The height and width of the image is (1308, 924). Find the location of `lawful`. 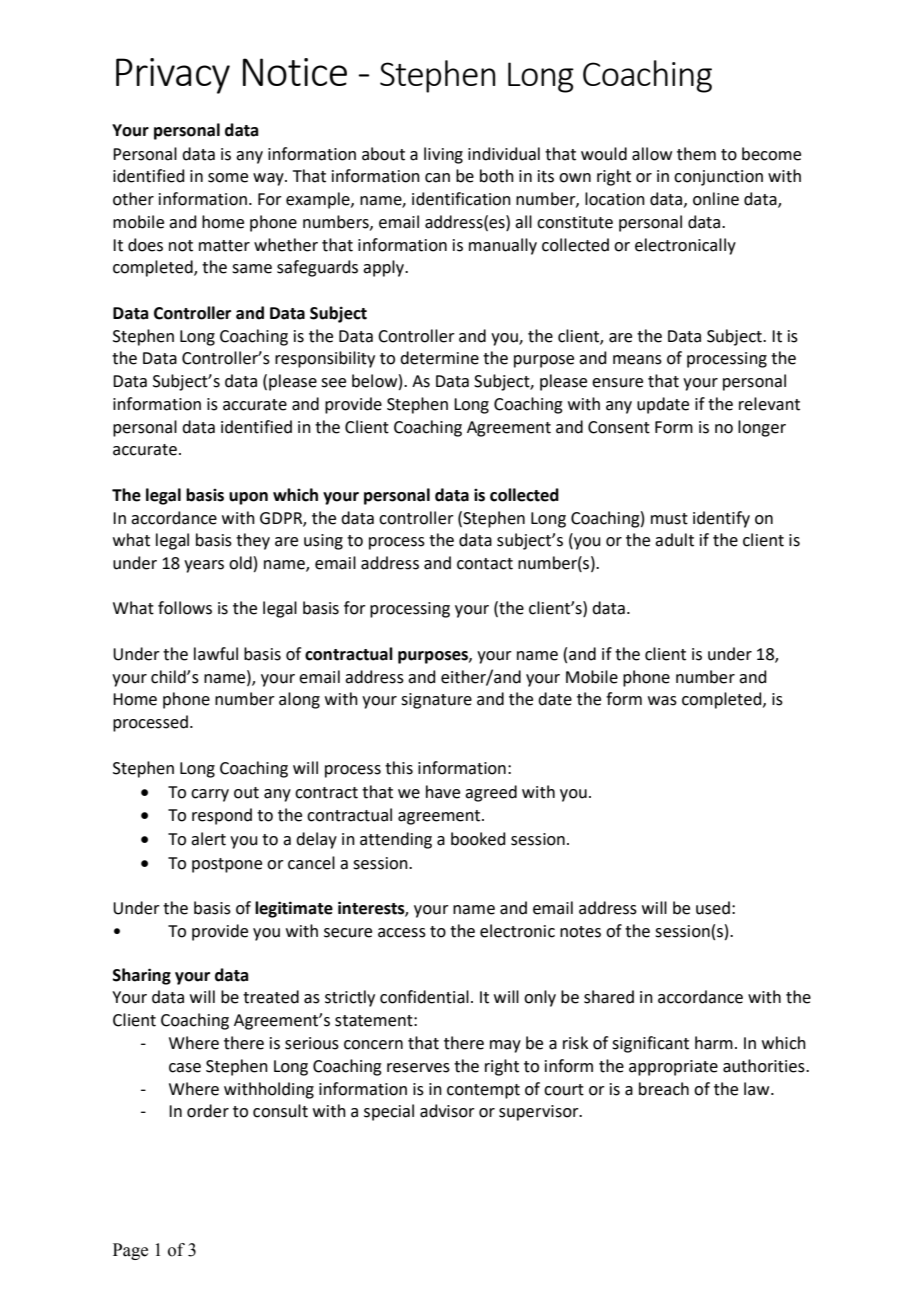

lawful is located at coordinates (216, 654).
